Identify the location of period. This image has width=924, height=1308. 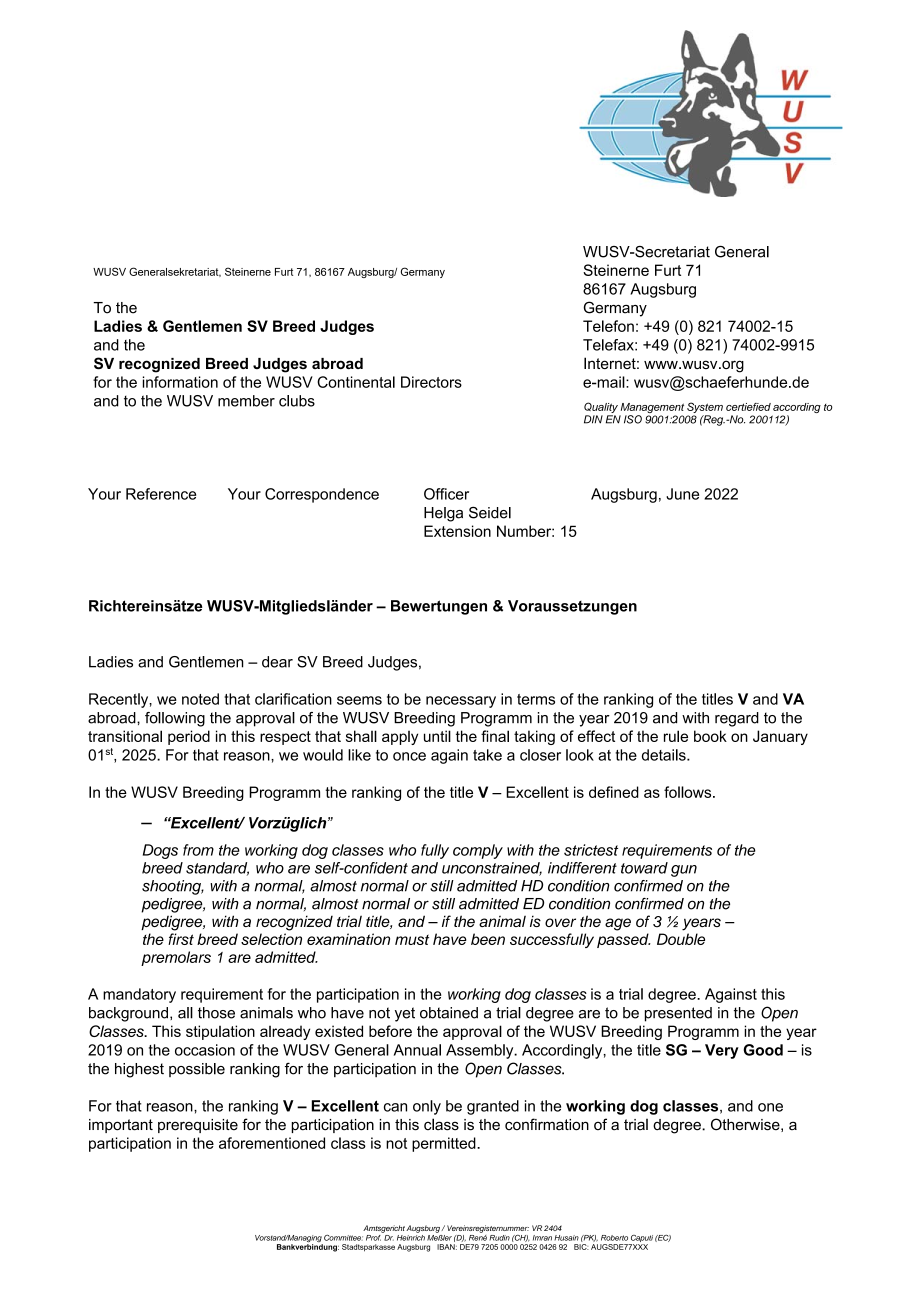
(189, 737).
